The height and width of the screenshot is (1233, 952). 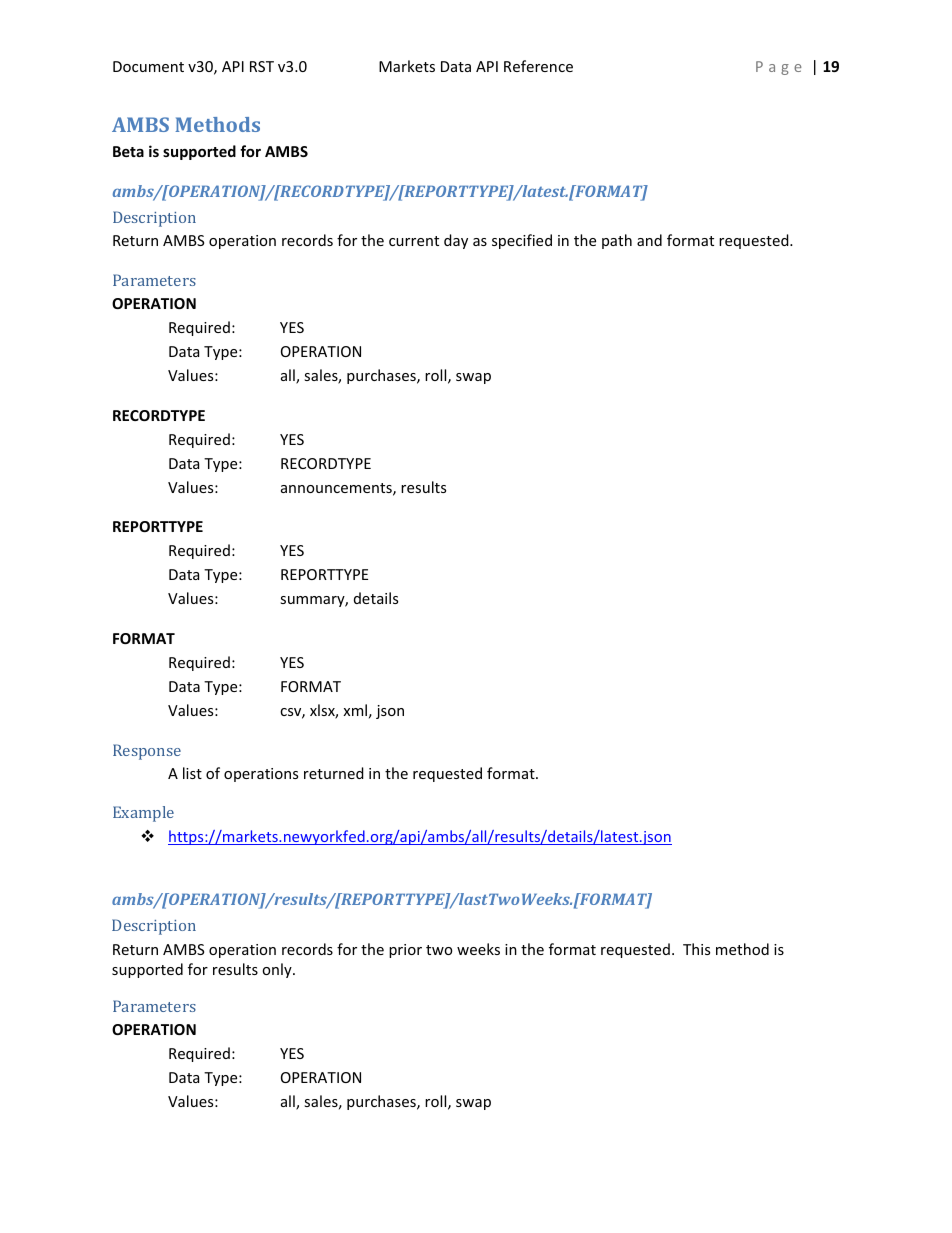 I want to click on only, so click(x=278, y=970).
